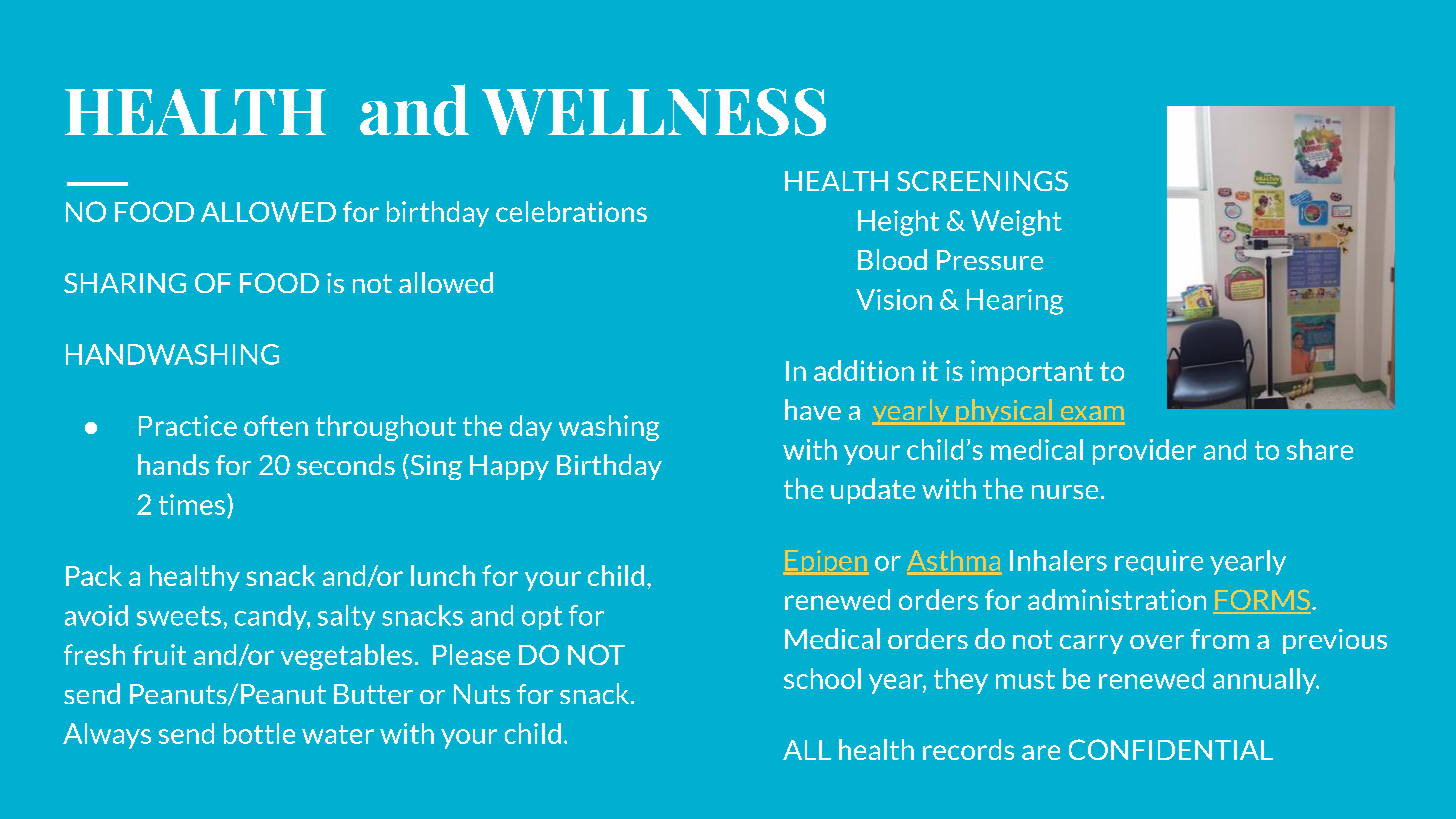 This screenshot has width=1456, height=819. What do you see at coordinates (1016, 223) in the screenshot?
I see `Weight` at bounding box center [1016, 223].
